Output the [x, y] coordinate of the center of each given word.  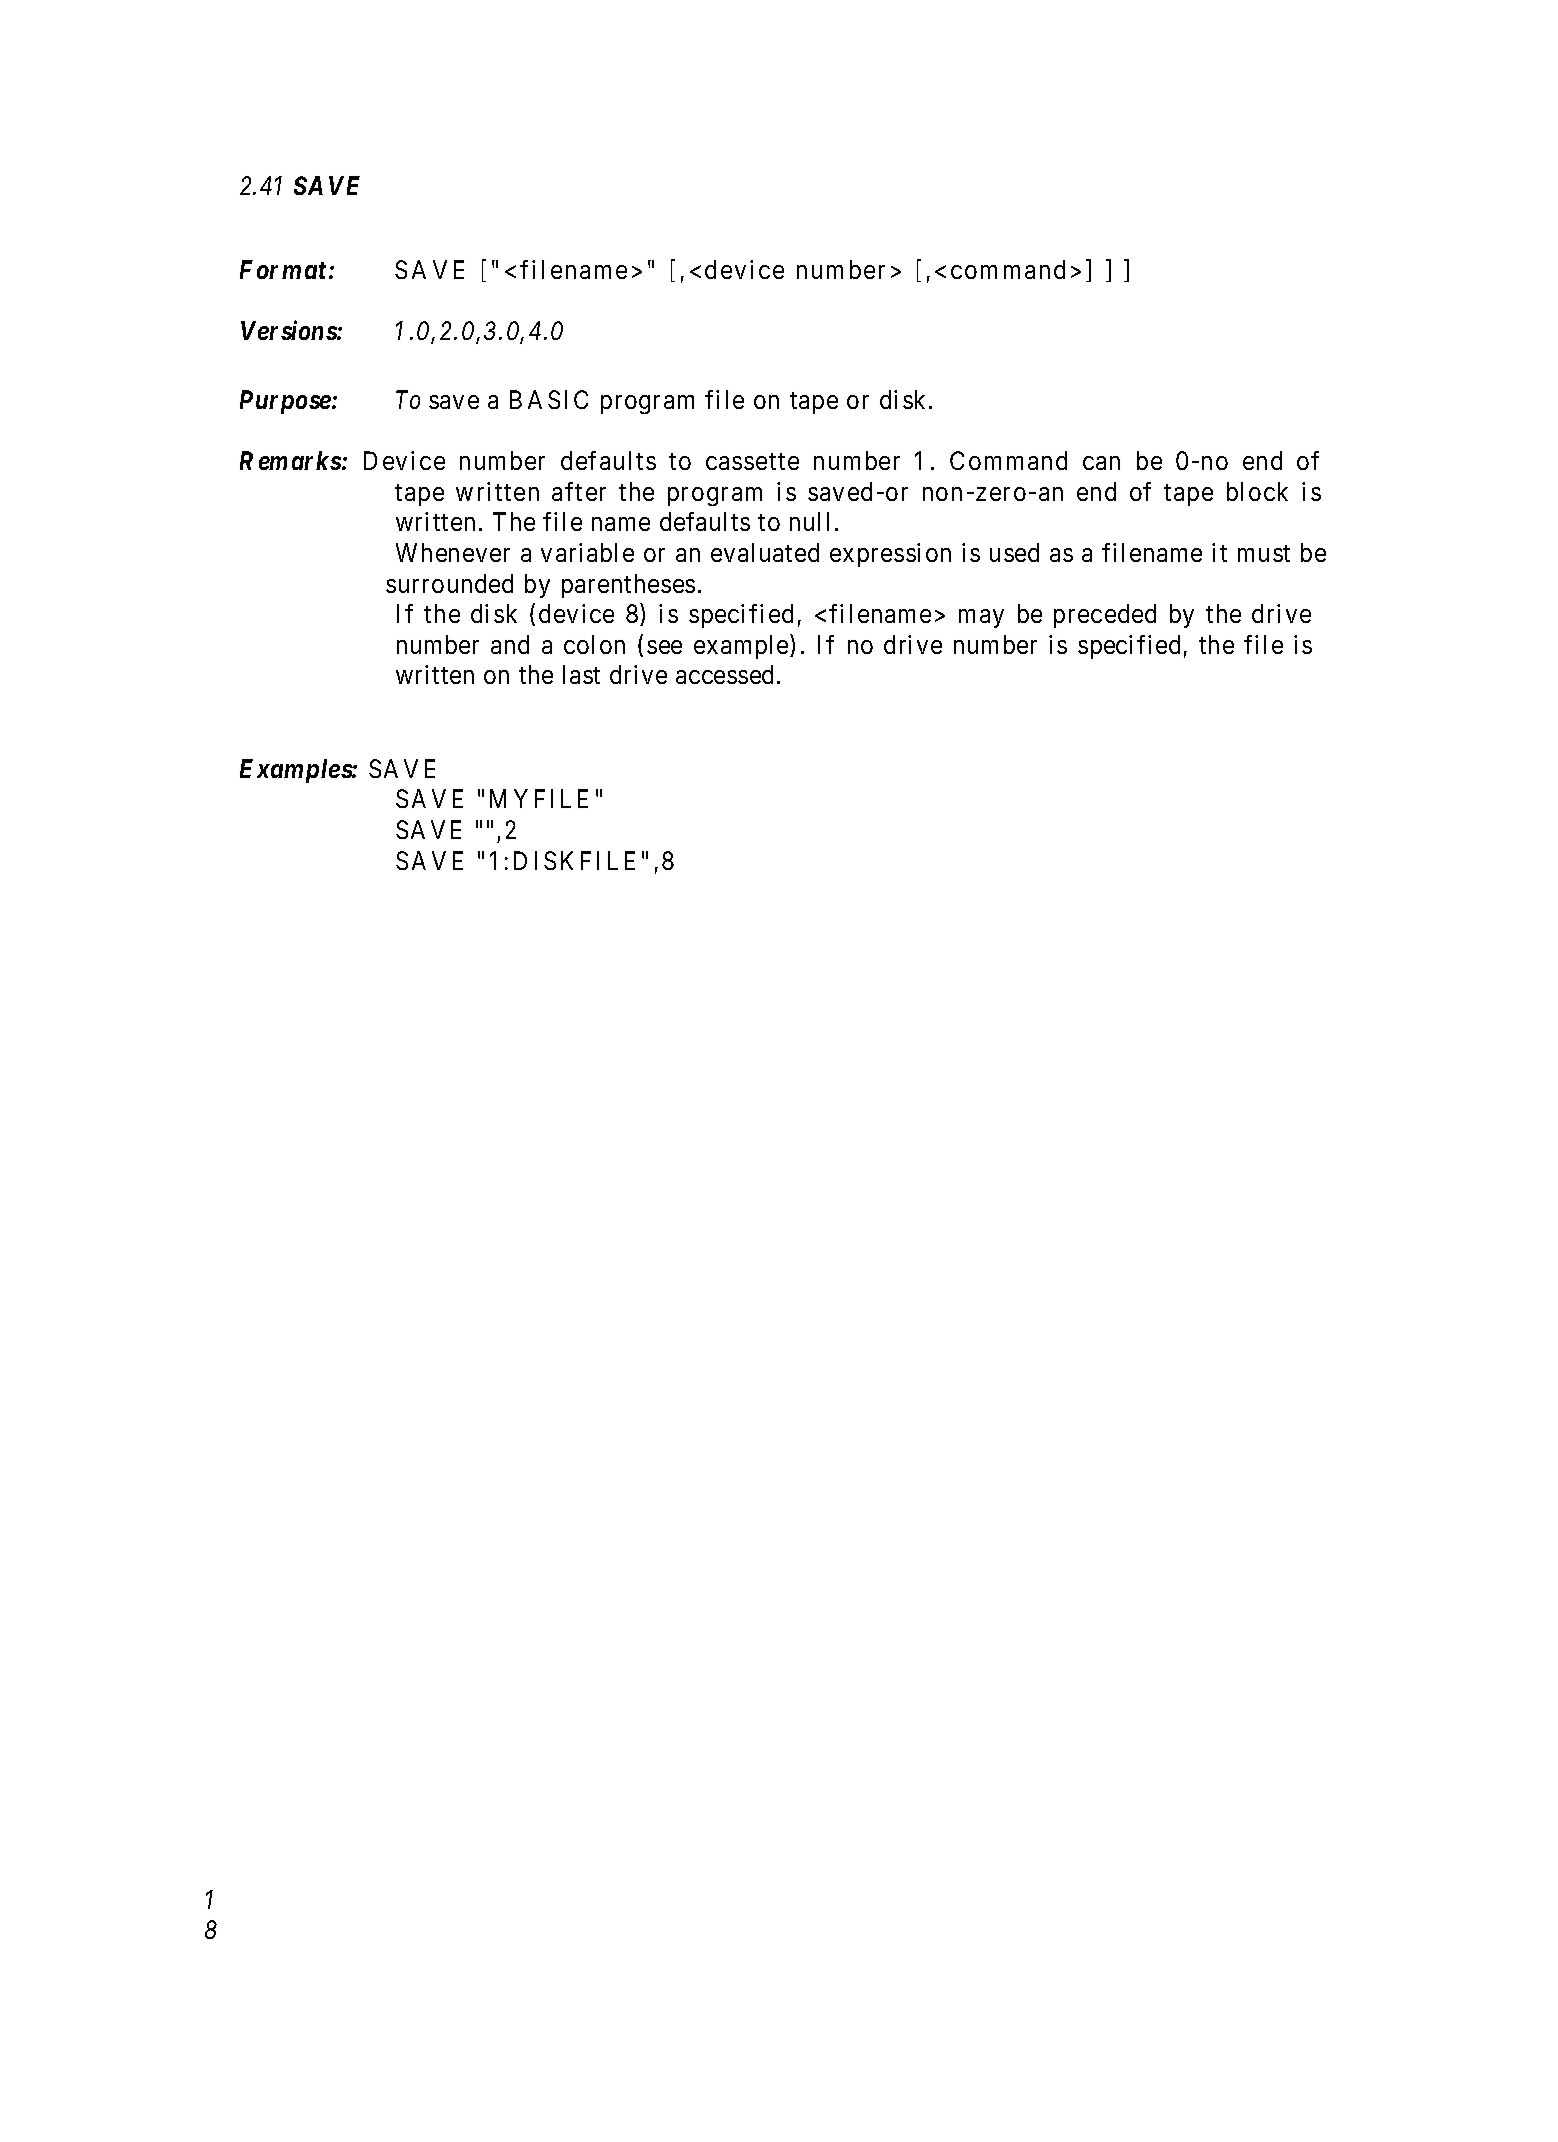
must [1264, 553]
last [581, 674]
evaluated [765, 552]
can [1101, 463]
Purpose [285, 402]
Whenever [453, 552]
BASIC [549, 399]
